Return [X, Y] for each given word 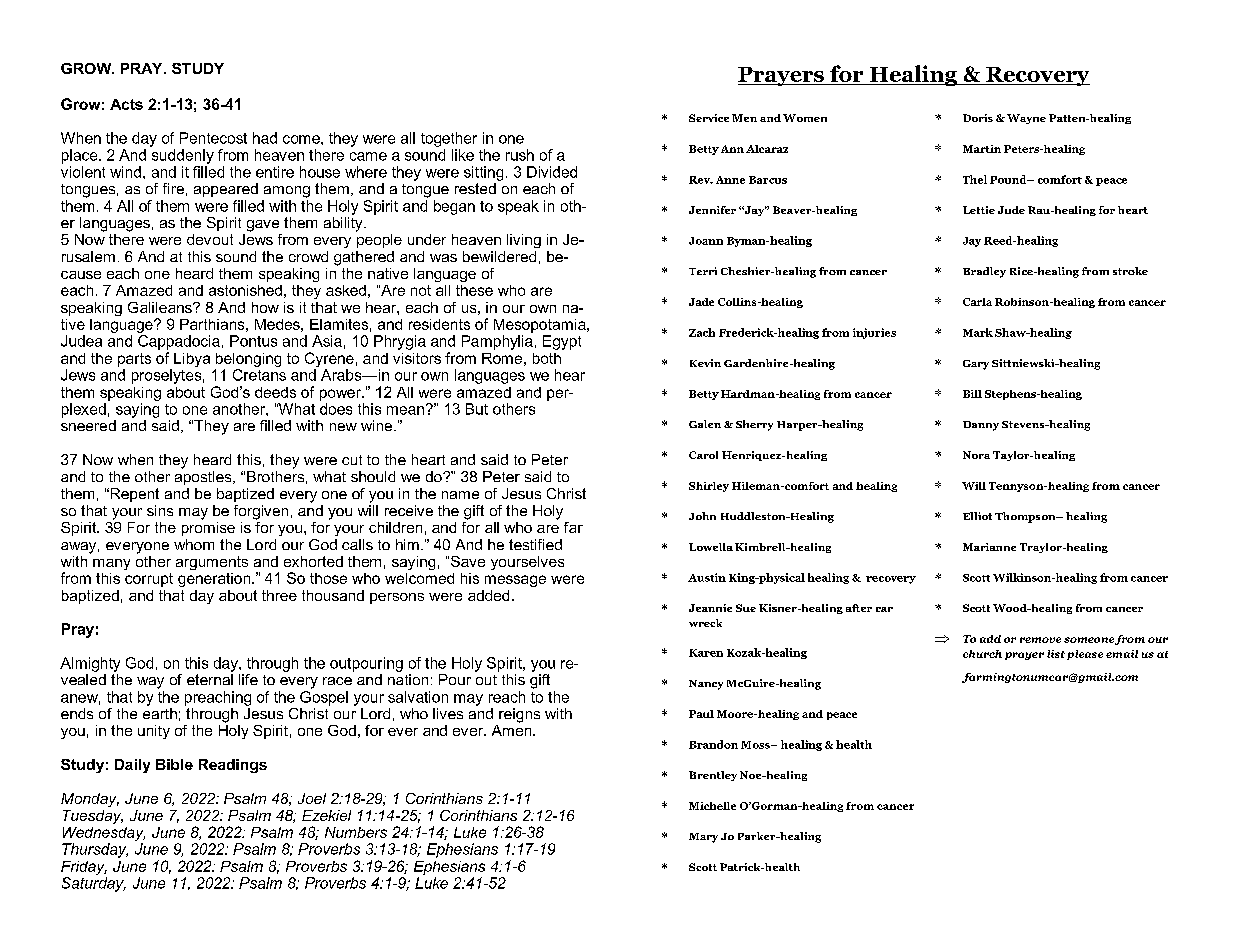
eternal [210, 678]
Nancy [706, 685]
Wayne [1026, 119]
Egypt [562, 342]
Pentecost [213, 138]
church [982, 654]
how [265, 307]
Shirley [709, 487]
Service [709, 118]
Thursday [95, 850]
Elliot [977, 516]
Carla [977, 302]
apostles [204, 476]
